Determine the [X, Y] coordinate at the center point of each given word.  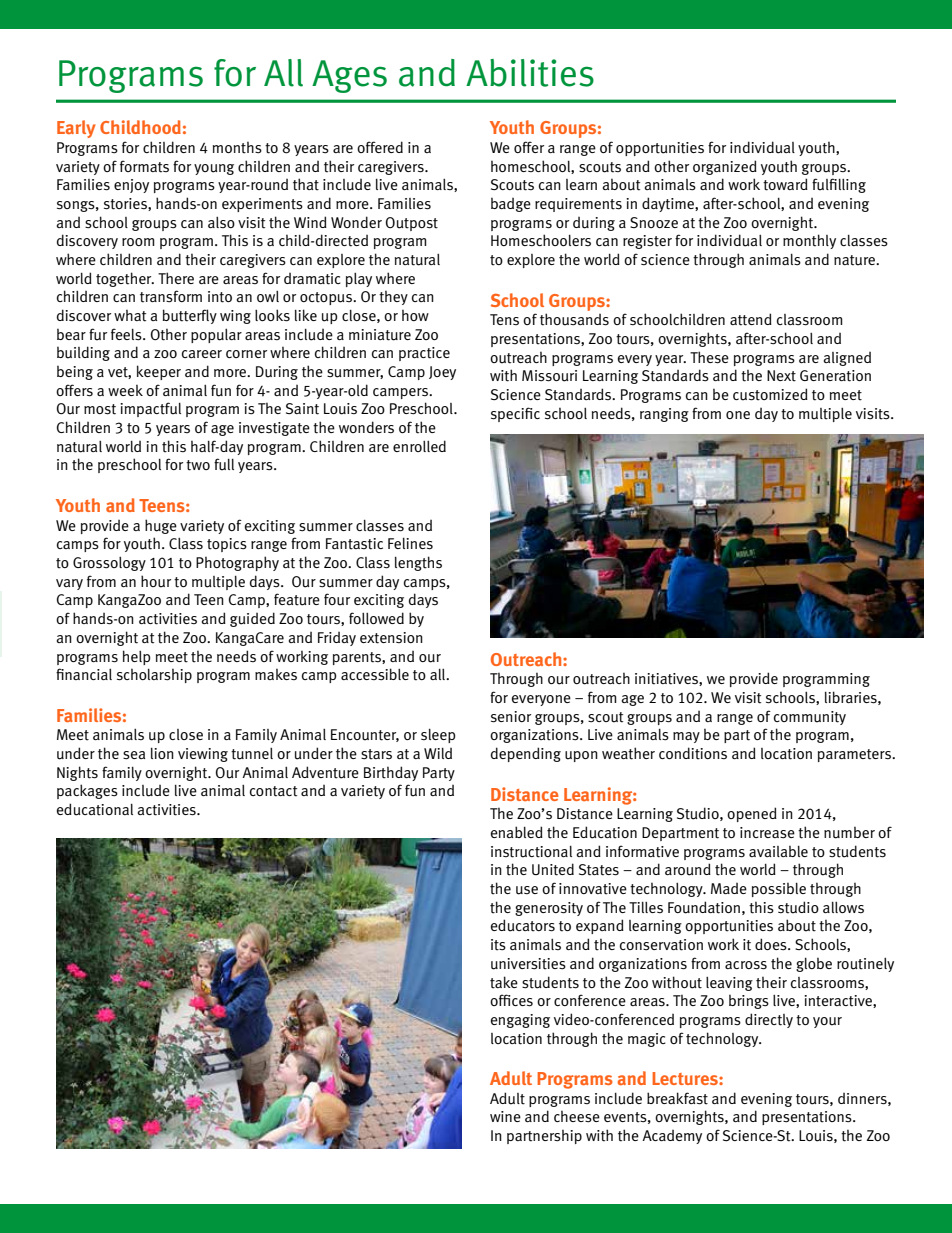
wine [505, 1116]
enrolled [419, 446]
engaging [520, 1021]
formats [144, 166]
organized [725, 167]
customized [770, 394]
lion [162, 753]
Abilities [530, 73]
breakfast [677, 1098]
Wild [438, 753]
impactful [150, 409]
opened [752, 814]
